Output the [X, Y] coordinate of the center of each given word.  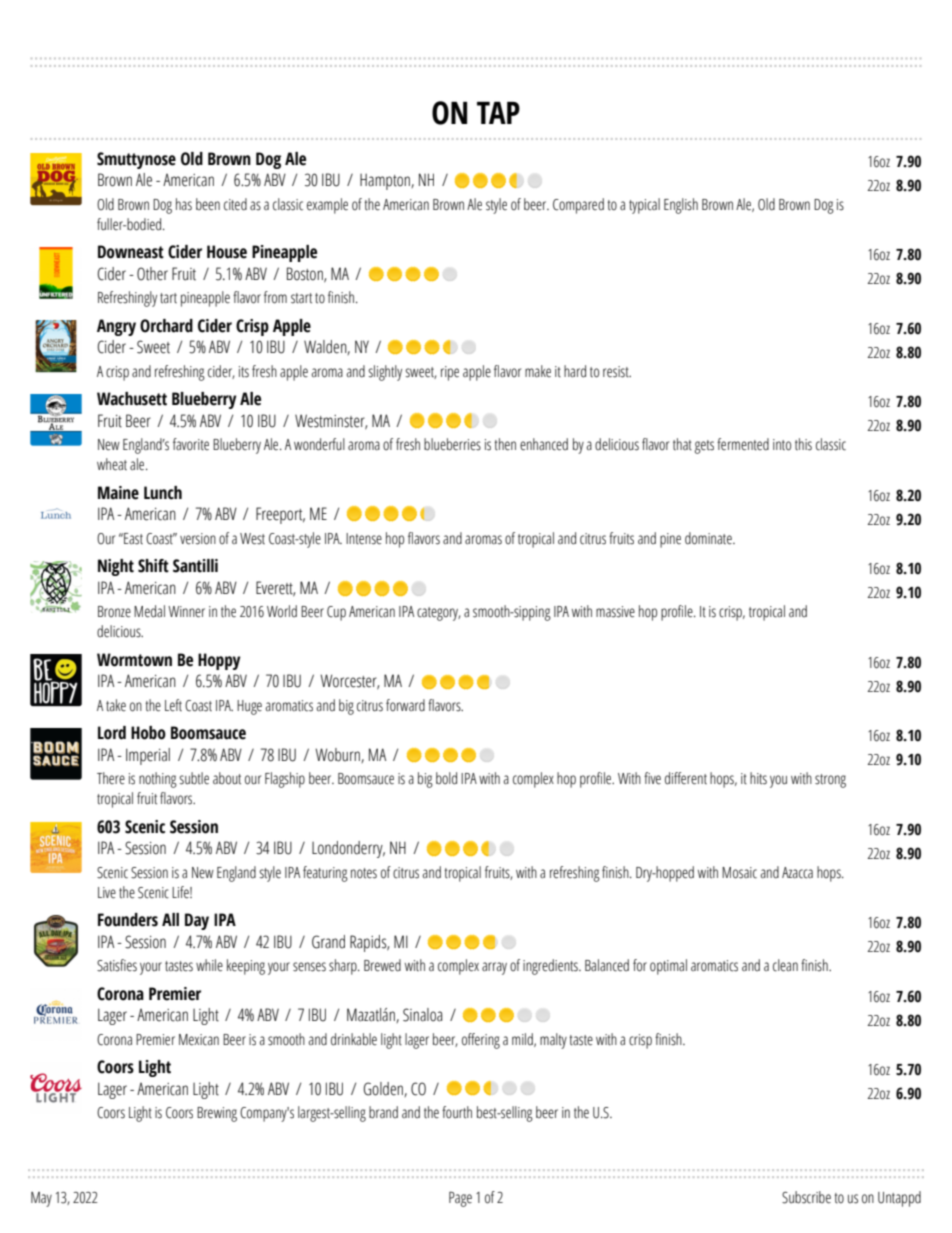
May [41, 1199]
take [116, 705]
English [681, 206]
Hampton [386, 182]
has [184, 204]
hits [758, 778]
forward [405, 705]
